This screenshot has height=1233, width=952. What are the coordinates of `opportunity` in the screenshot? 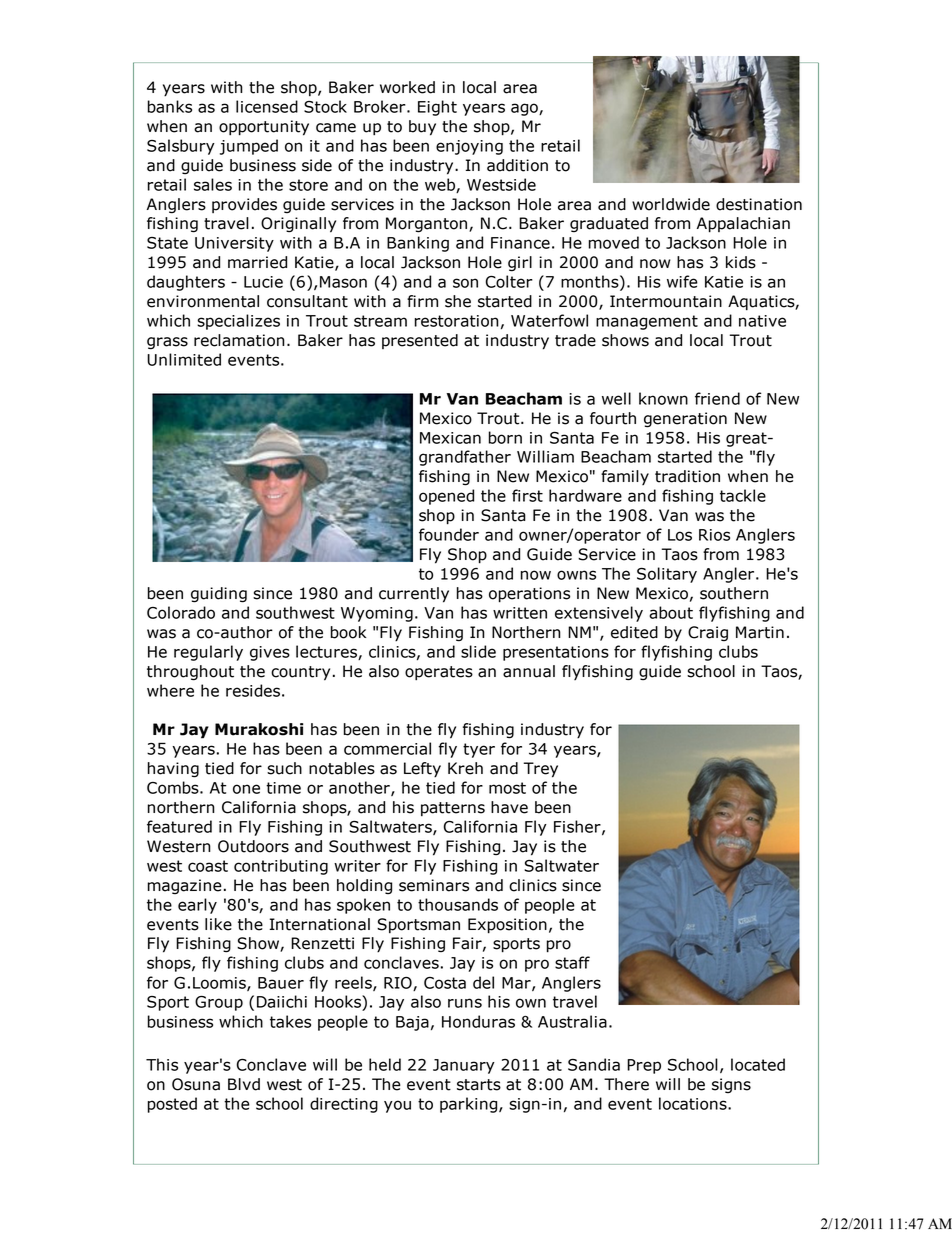 It's located at (264, 128).
